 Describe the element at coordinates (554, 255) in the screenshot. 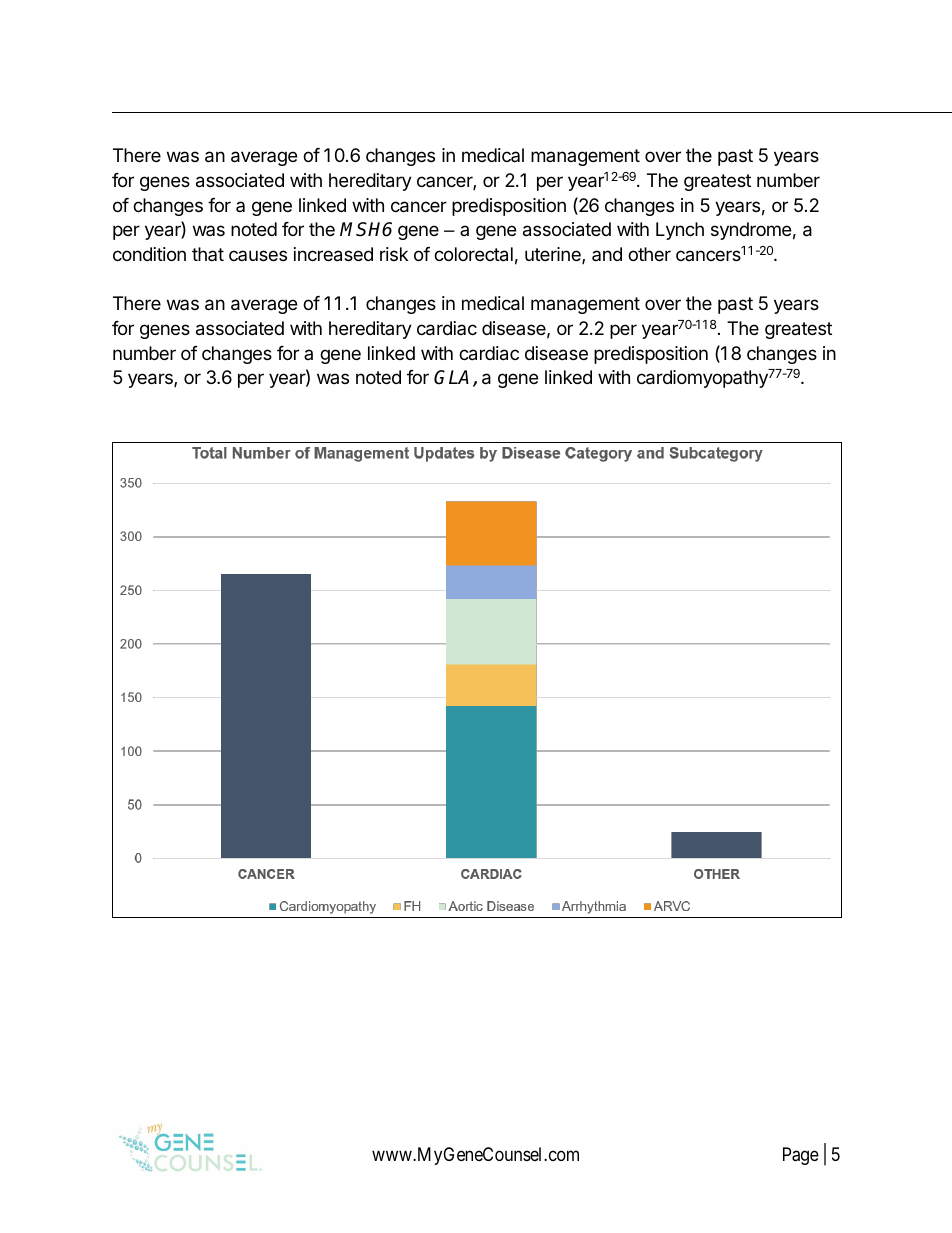

I see `uterine` at that location.
